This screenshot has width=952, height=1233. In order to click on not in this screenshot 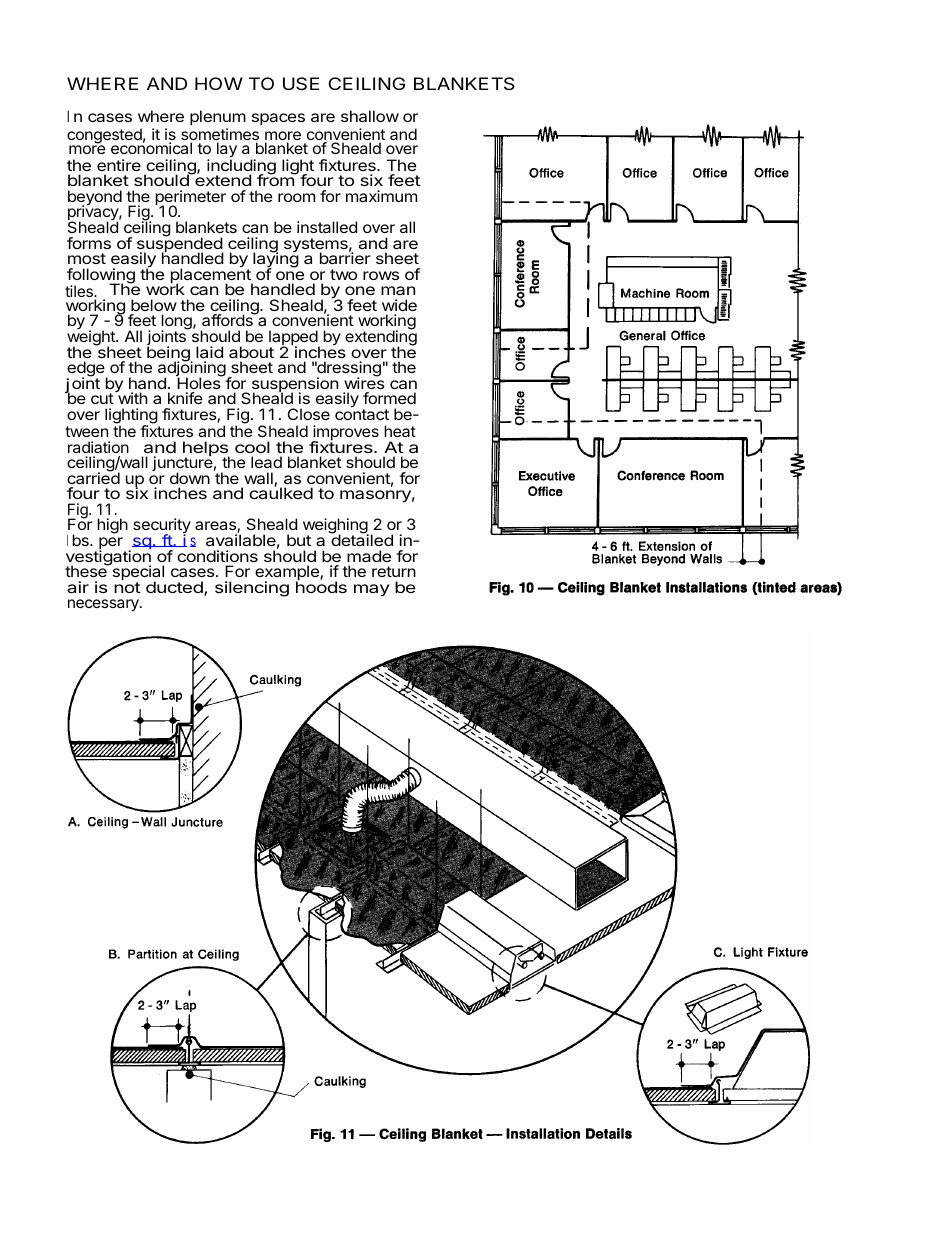, I will do `click(127, 587)`.
